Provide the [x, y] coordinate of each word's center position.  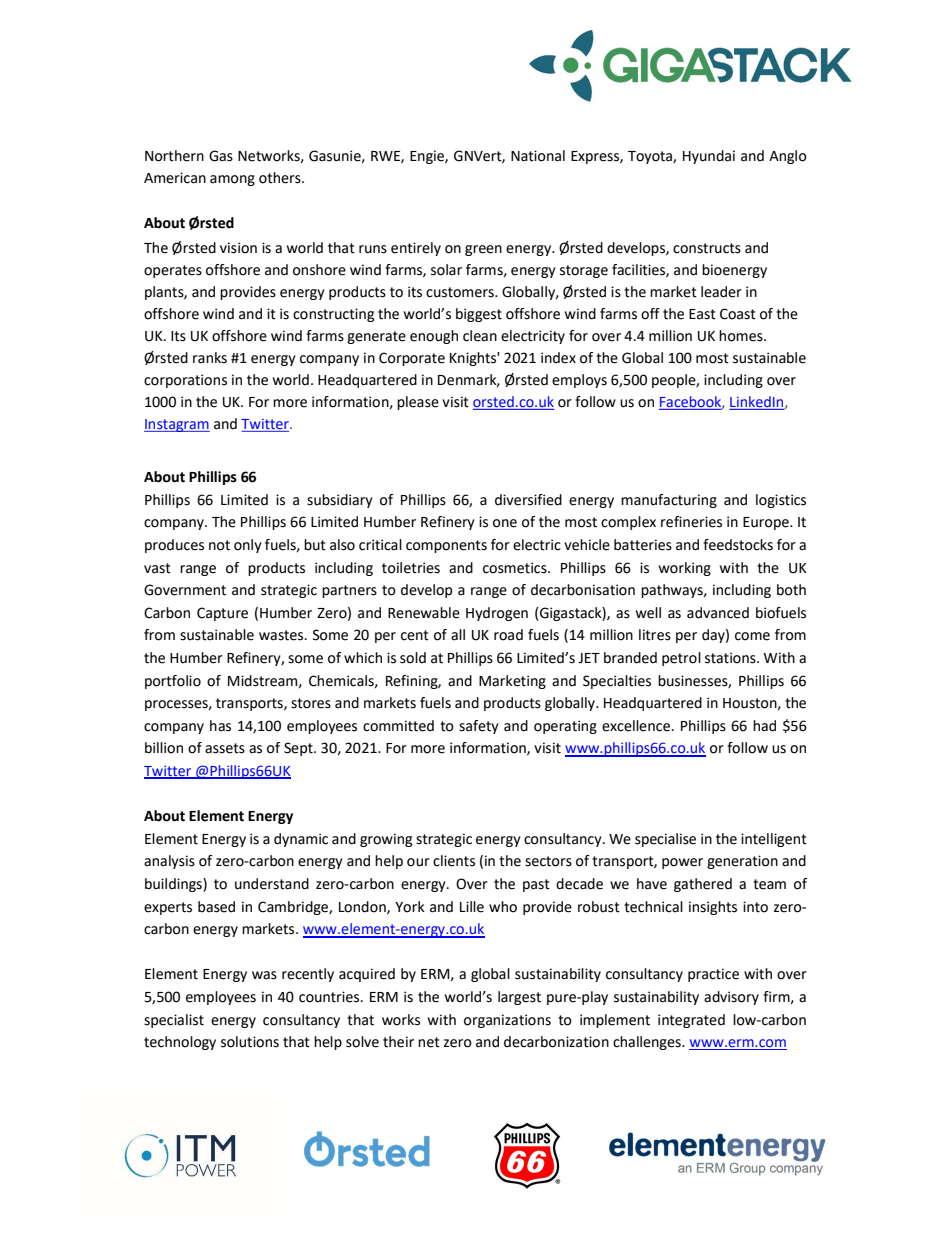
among [232, 180]
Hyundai [709, 157]
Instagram [177, 425]
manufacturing [669, 501]
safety [479, 727]
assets [225, 748]
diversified [528, 500]
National [538, 156]
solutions [250, 1042]
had [764, 726]
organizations [507, 1021]
